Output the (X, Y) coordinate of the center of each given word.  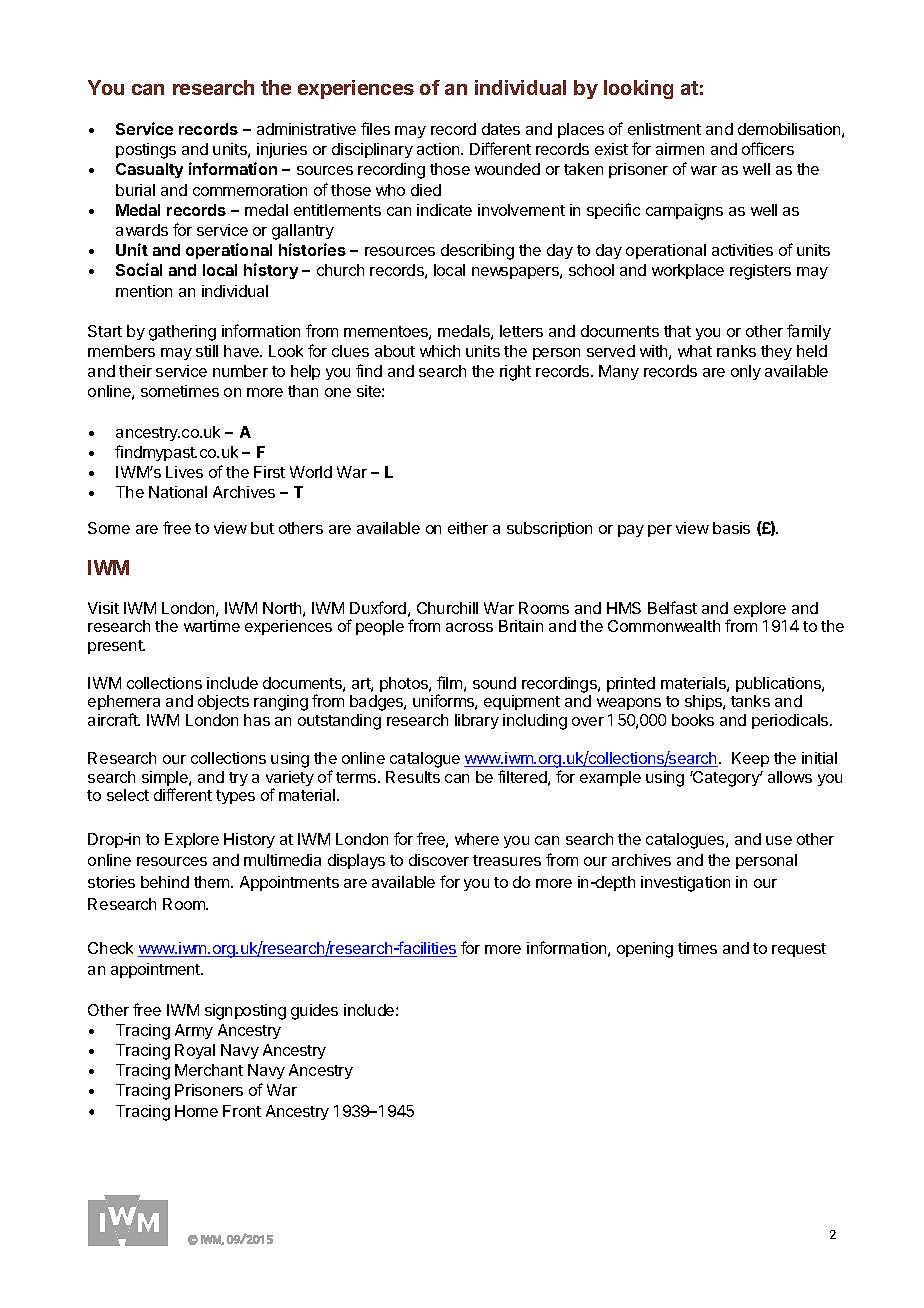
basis (731, 528)
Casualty (149, 170)
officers (768, 148)
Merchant (209, 1070)
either (468, 528)
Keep (750, 759)
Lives (184, 472)
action (439, 149)
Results (413, 777)
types (235, 797)
